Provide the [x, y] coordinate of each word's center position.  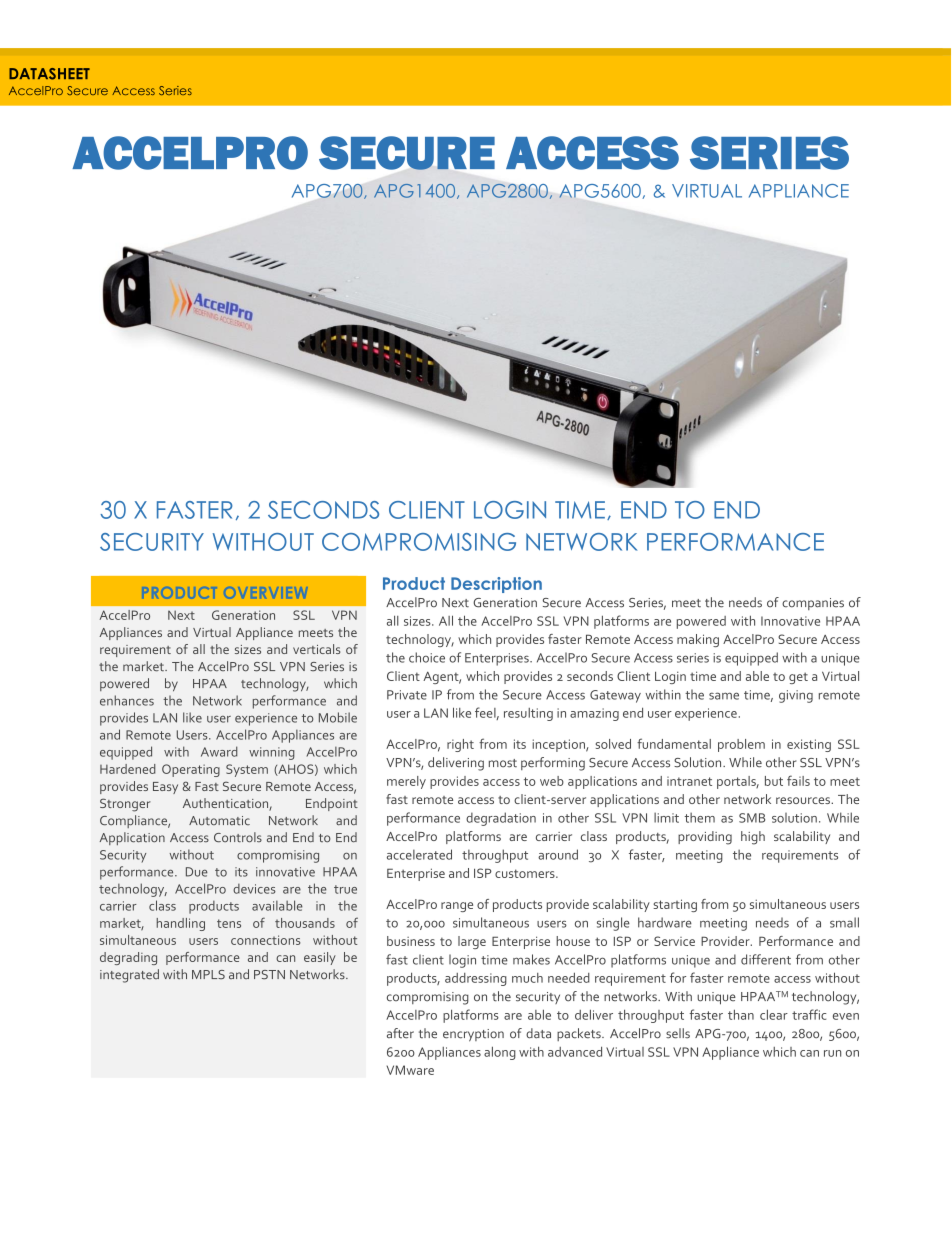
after [400, 1033]
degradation [501, 819]
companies [813, 604]
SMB [752, 818]
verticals [316, 649]
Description [496, 585]
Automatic [219, 821]
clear [774, 1014]
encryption [473, 1035]
